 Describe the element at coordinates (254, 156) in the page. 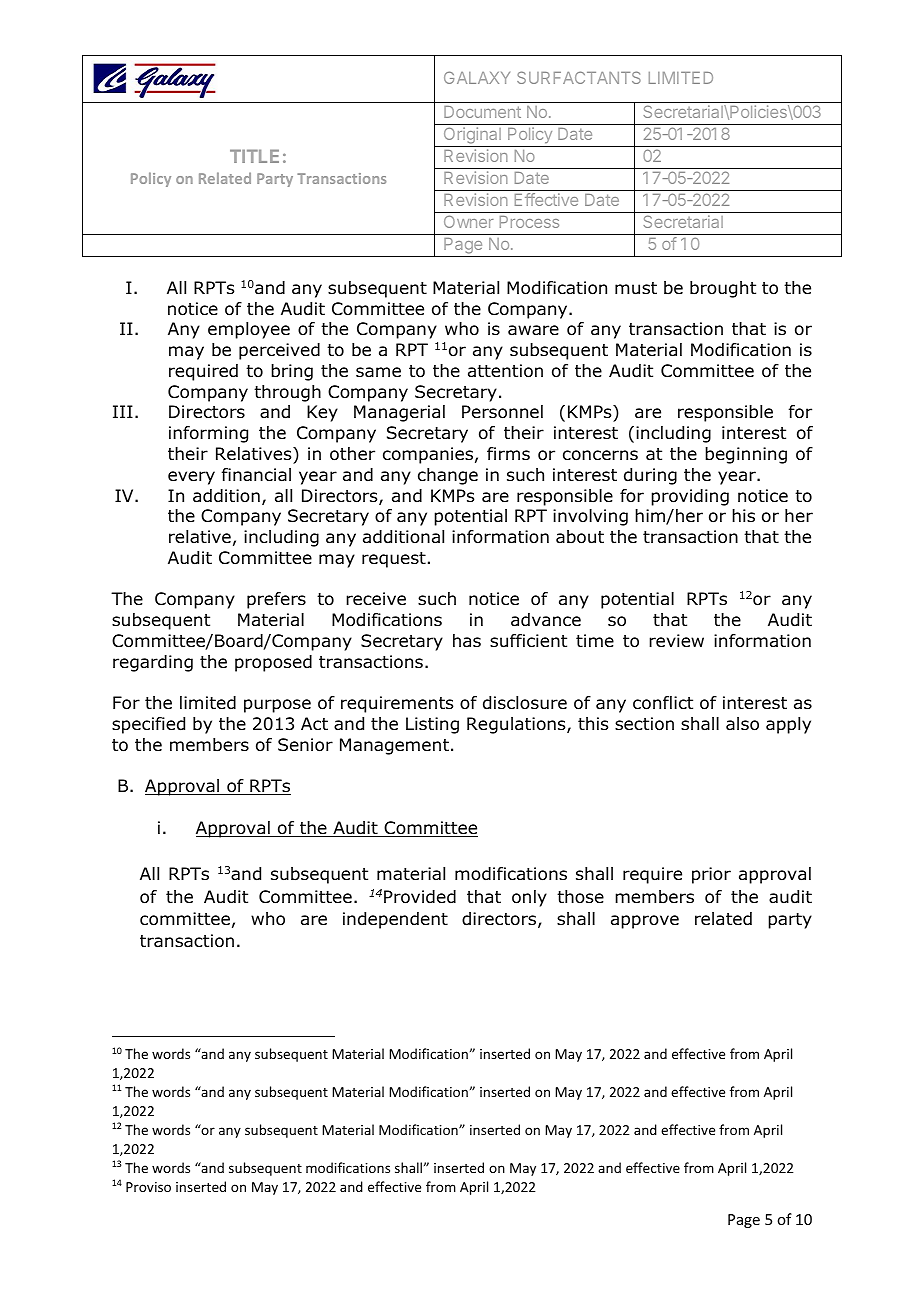

I see `TITLE` at that location.
